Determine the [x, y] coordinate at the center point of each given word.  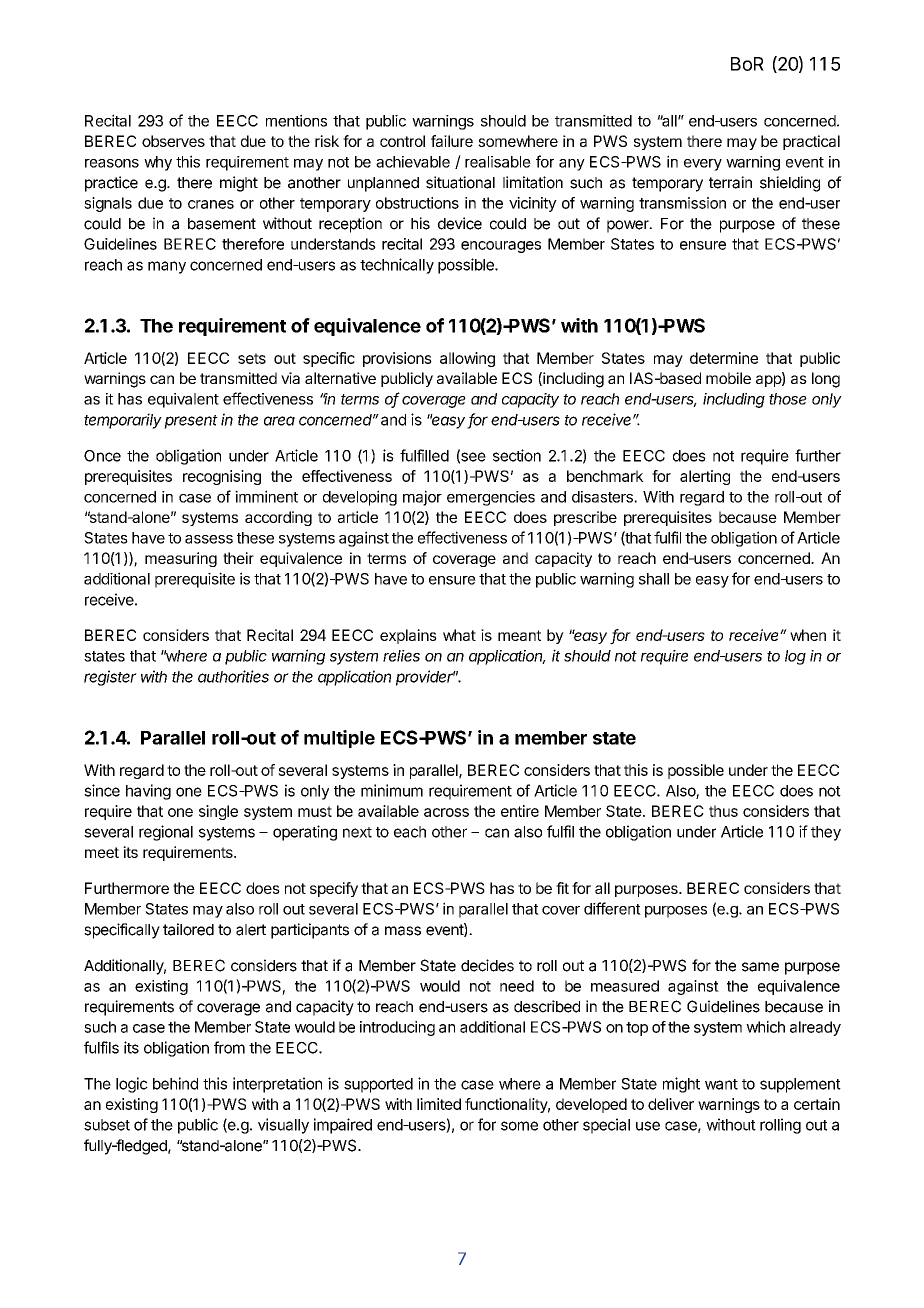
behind [175, 1083]
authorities [233, 676]
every [703, 165]
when [808, 635]
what [459, 635]
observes [173, 141]
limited [439, 1104]
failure [452, 141]
